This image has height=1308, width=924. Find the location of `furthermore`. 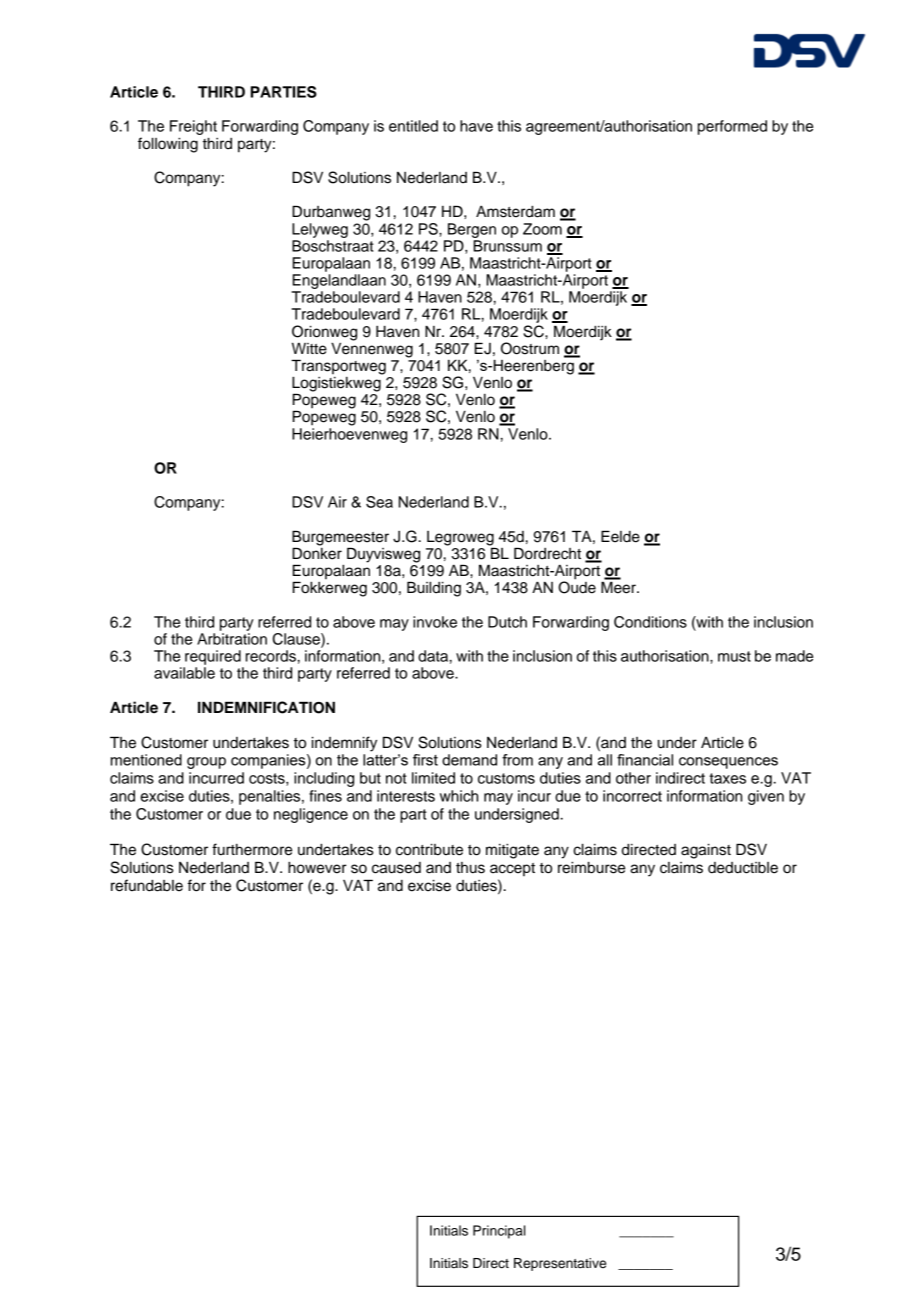

furthermore is located at coordinates (252, 849).
